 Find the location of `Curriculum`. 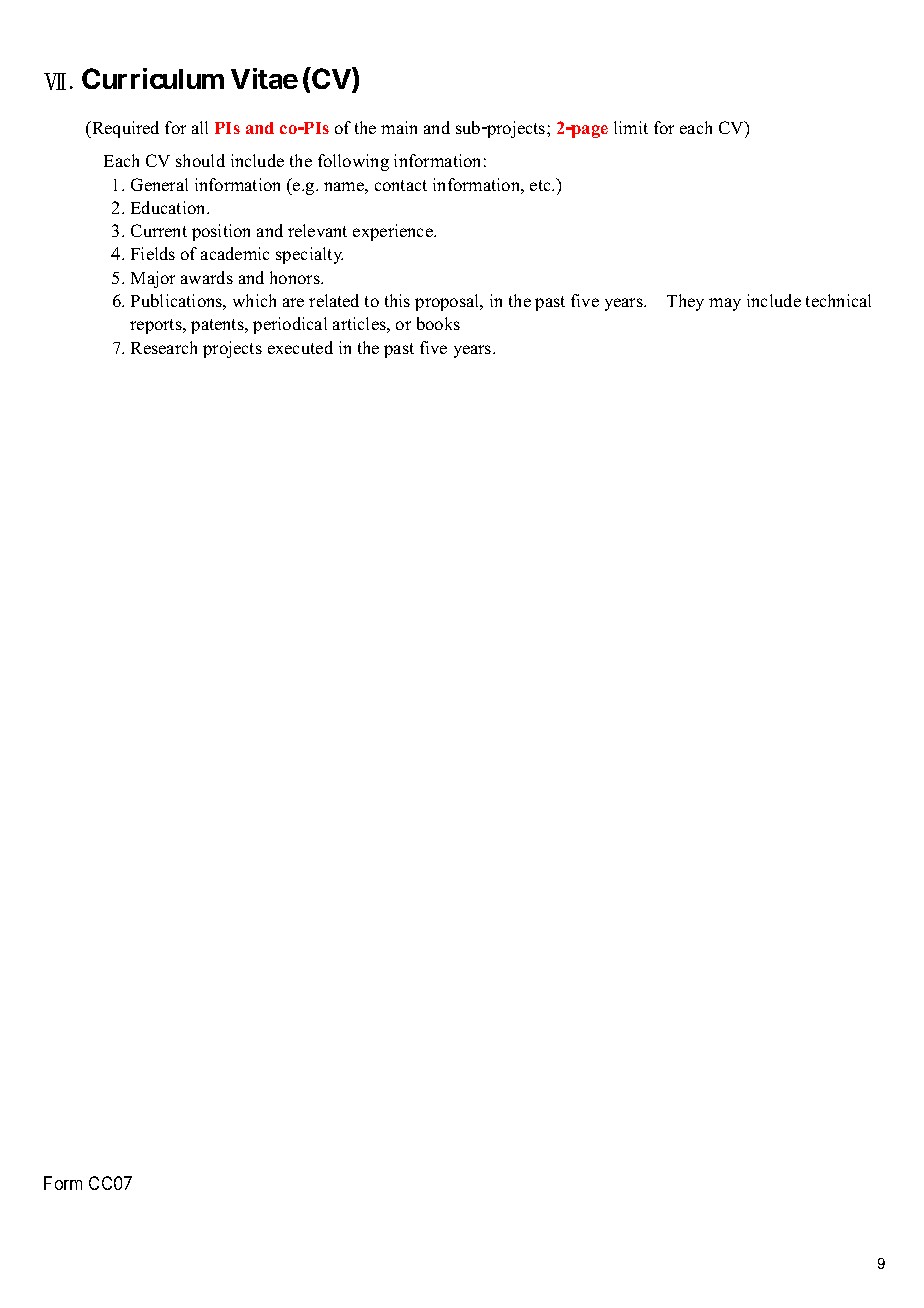

Curriculum is located at coordinates (153, 78).
